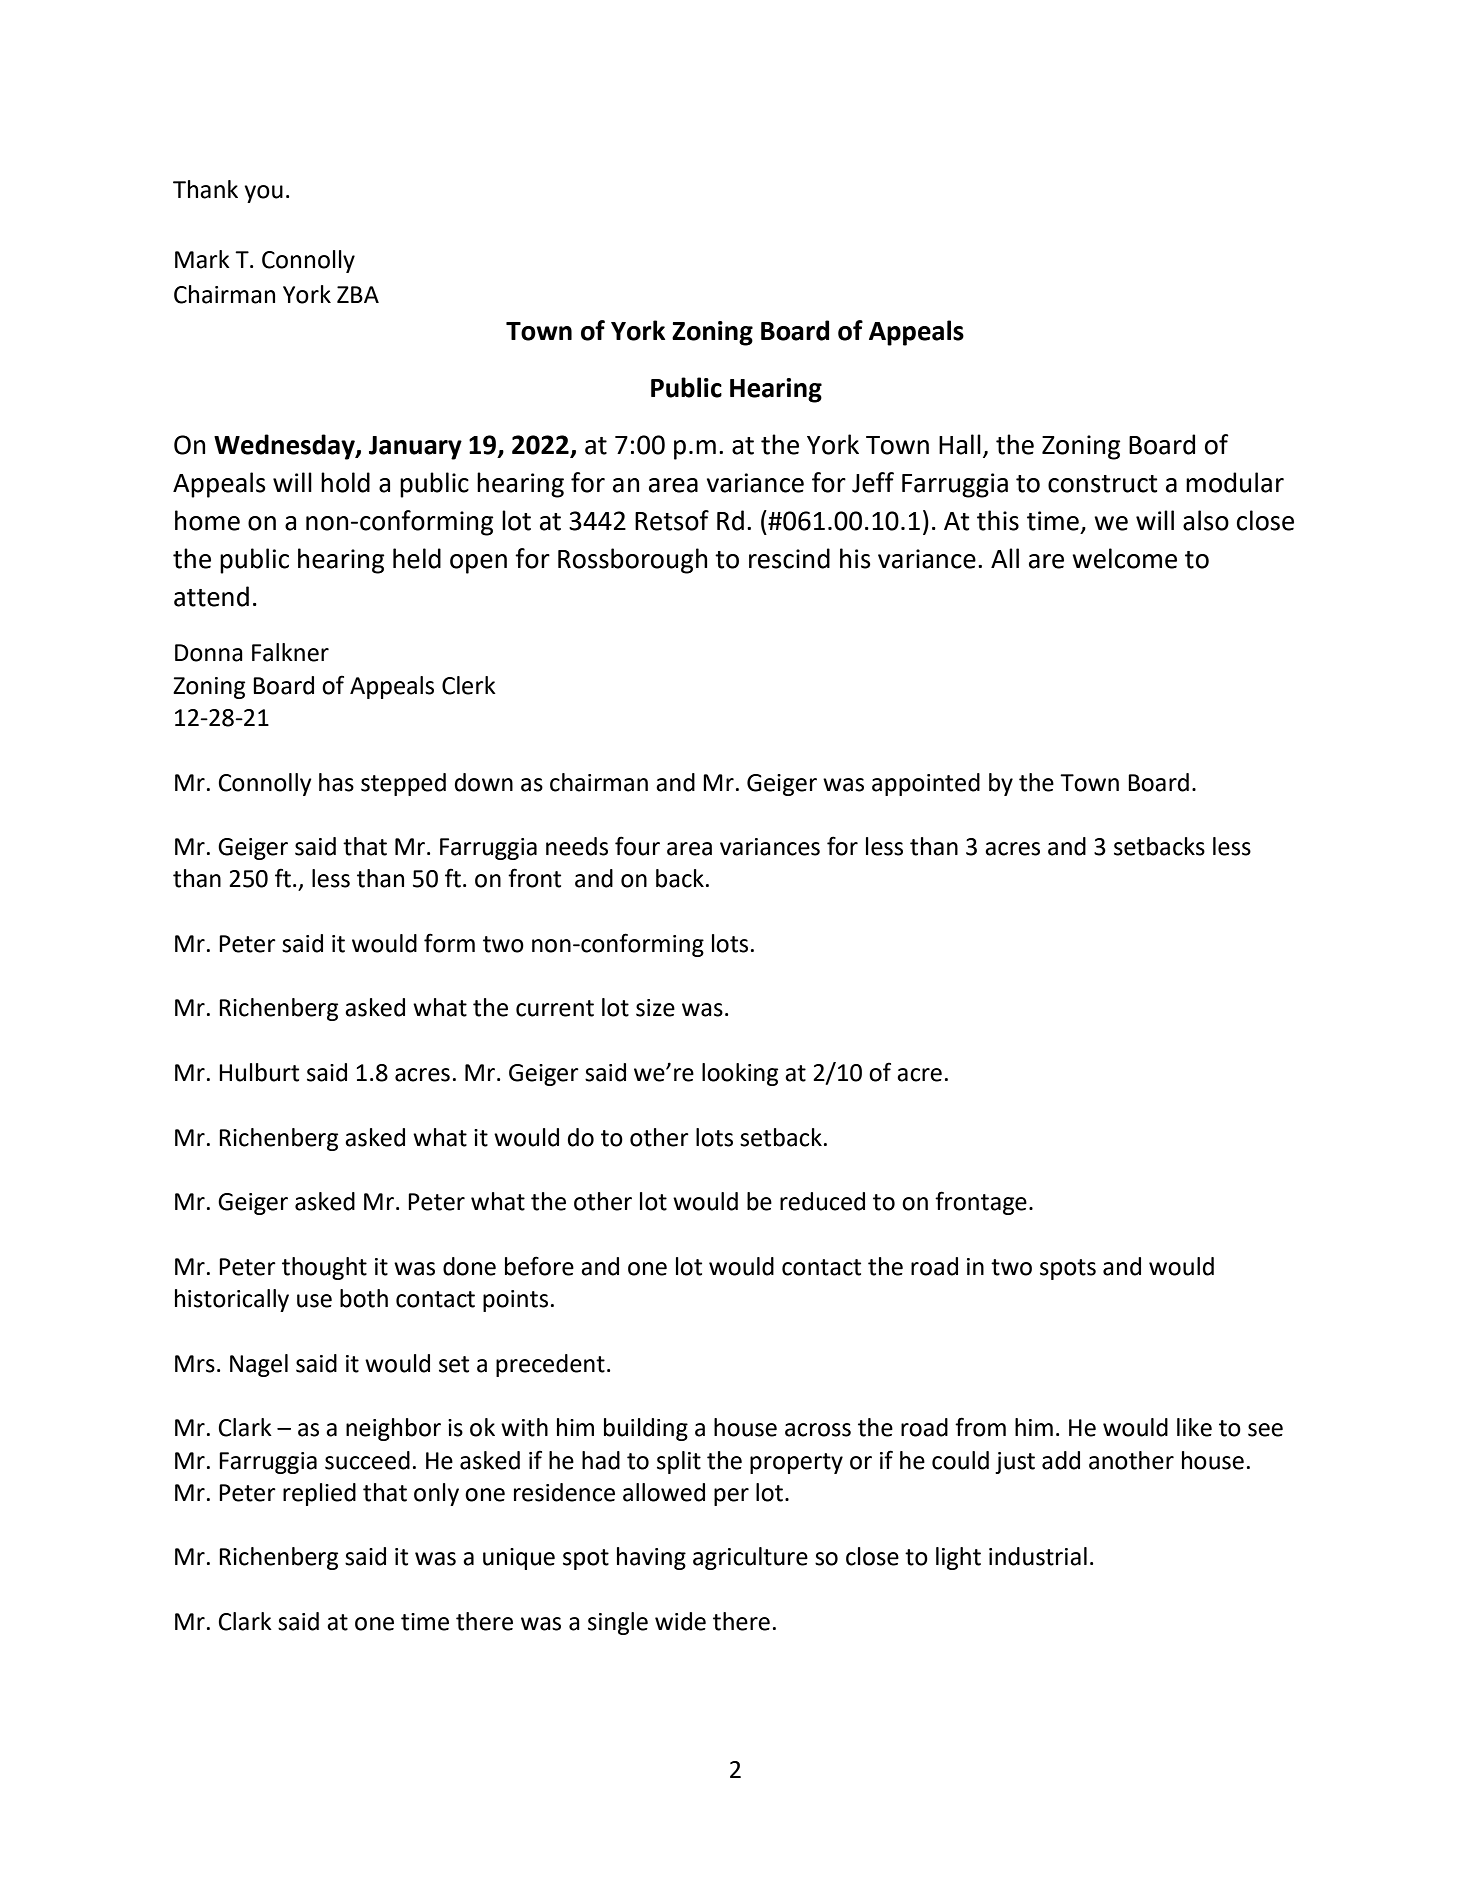 This screenshot has height=1904, width=1471. What do you see at coordinates (263, 194) in the screenshot?
I see `you` at bounding box center [263, 194].
